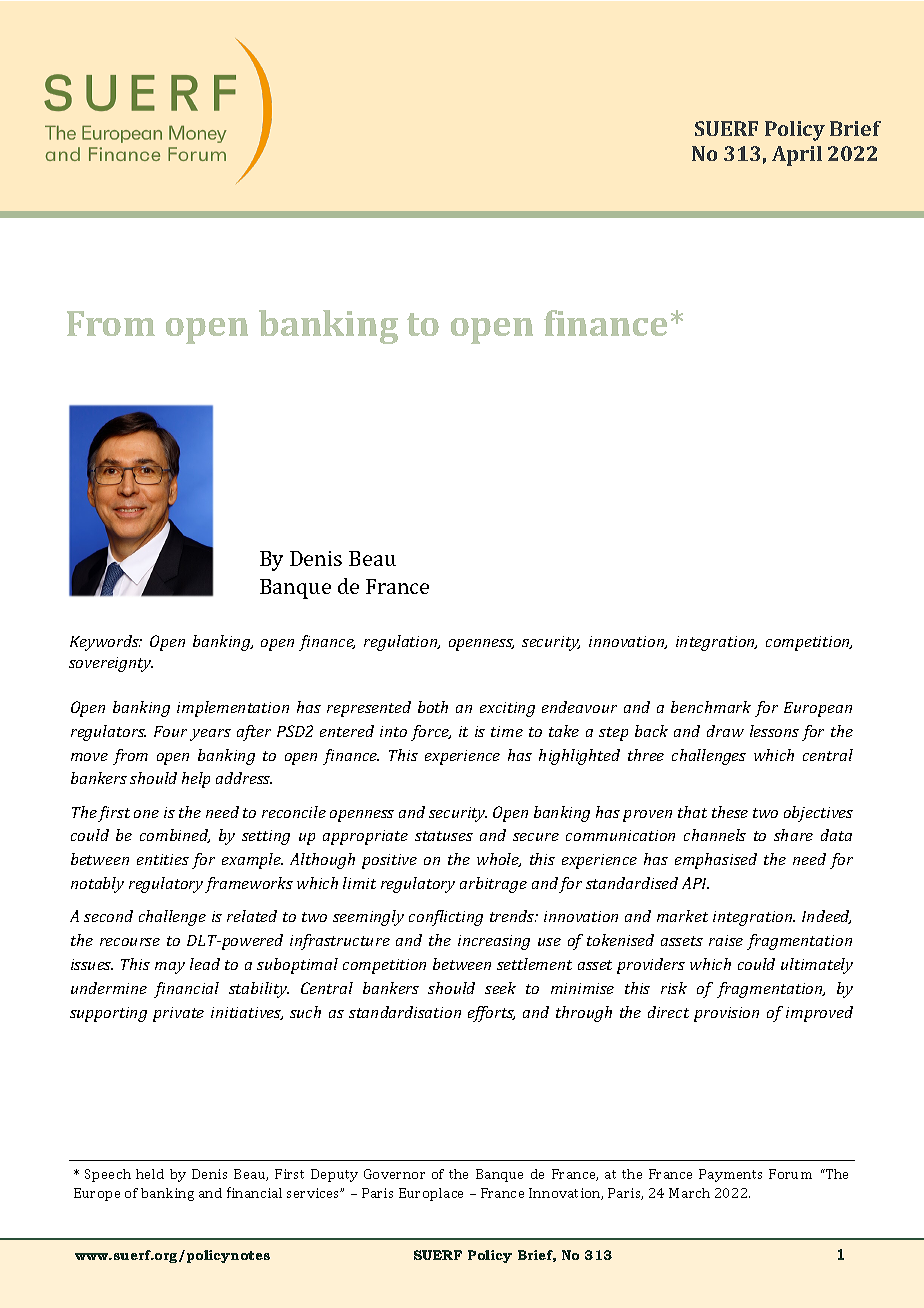 The image size is (924, 1308). What do you see at coordinates (402, 643) in the screenshot?
I see `regulation` at bounding box center [402, 643].
